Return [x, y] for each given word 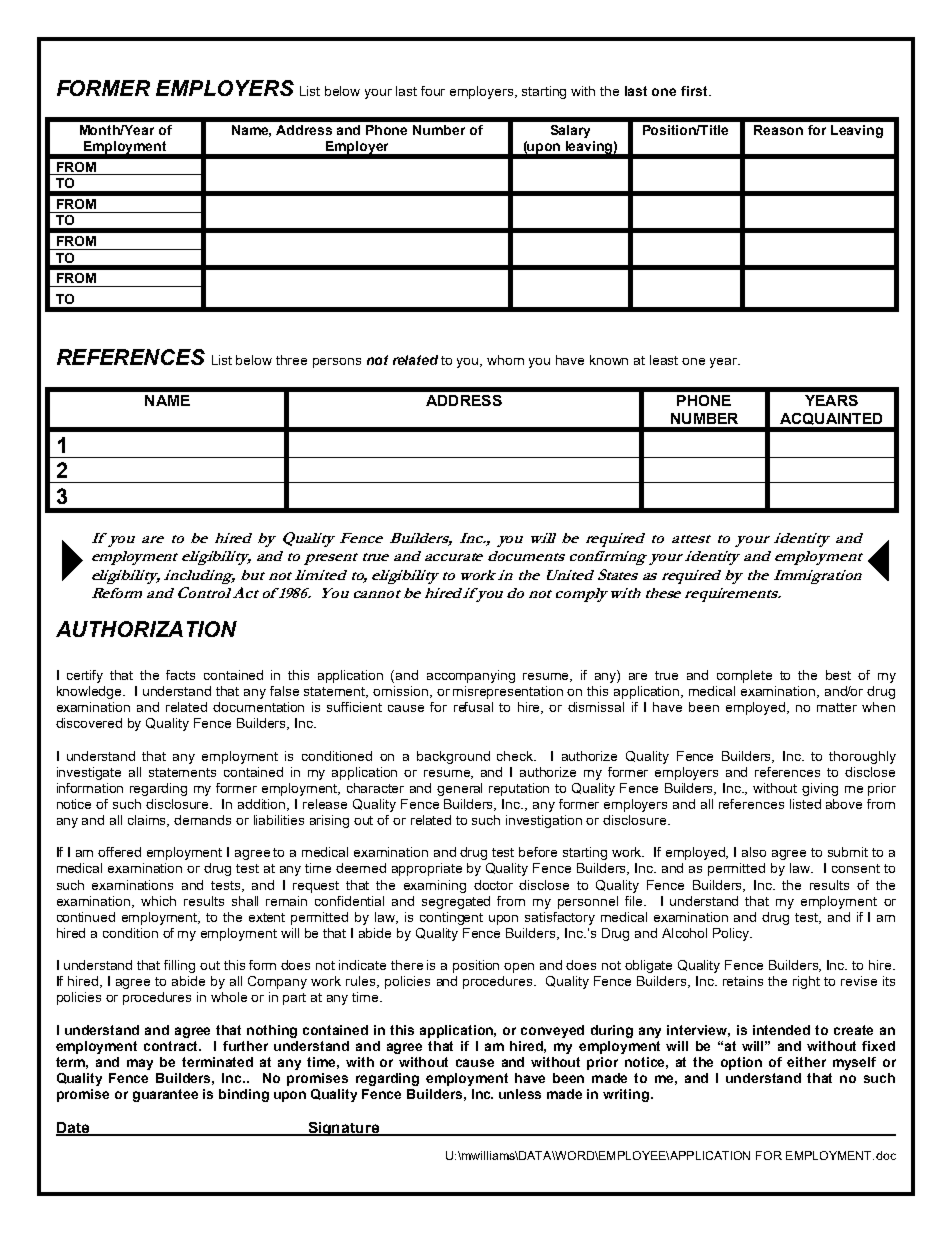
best [838, 675]
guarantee [165, 1095]
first [695, 91]
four [433, 91]
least [664, 360]
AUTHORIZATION [146, 629]
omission [400, 691]
